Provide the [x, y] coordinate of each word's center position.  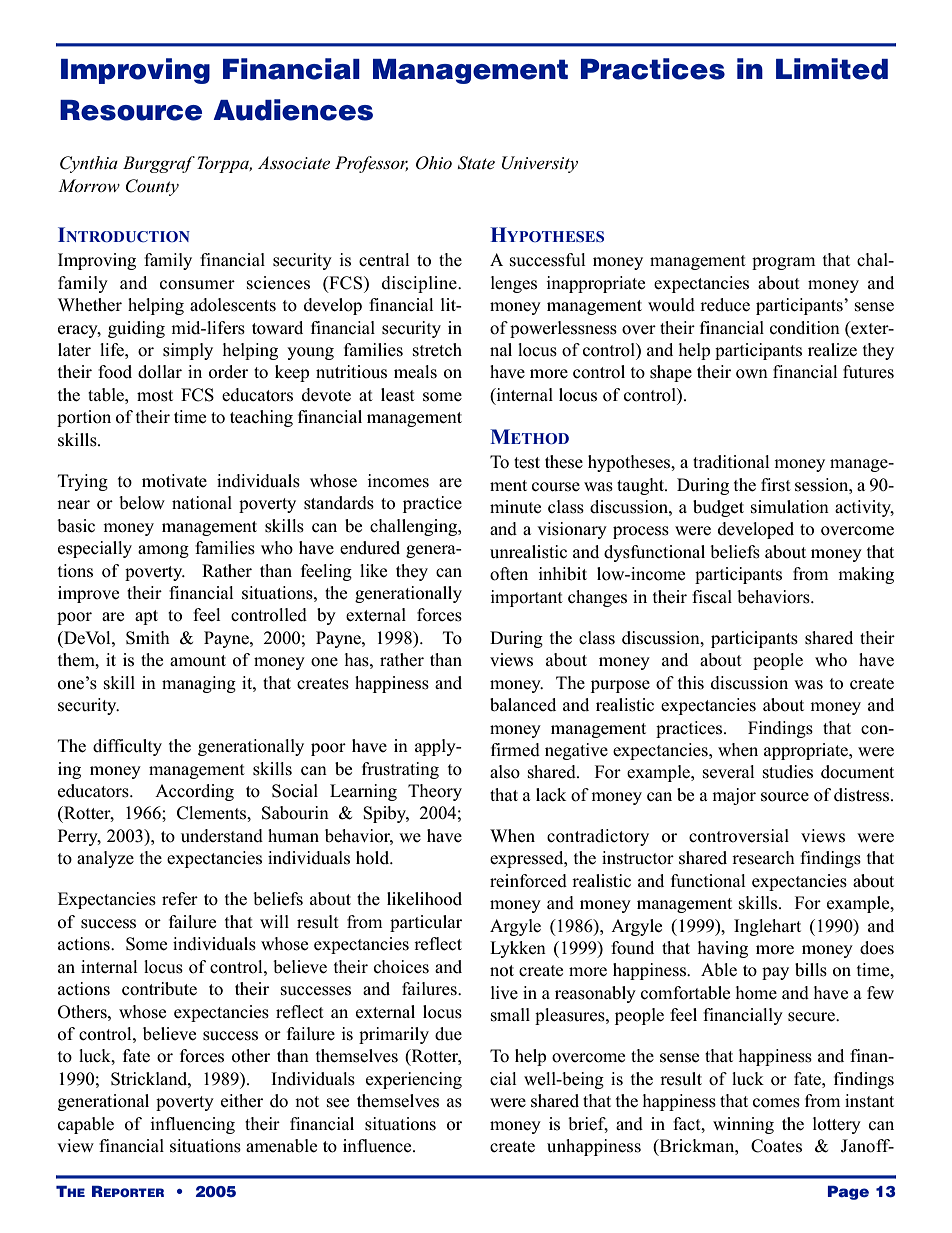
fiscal [712, 597]
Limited [832, 69]
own [752, 374]
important [526, 598]
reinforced [528, 881]
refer [180, 899]
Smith [148, 638]
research [763, 858]
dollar [160, 372]
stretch [437, 350]
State [476, 163]
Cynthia [89, 164]
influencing [192, 1125]
